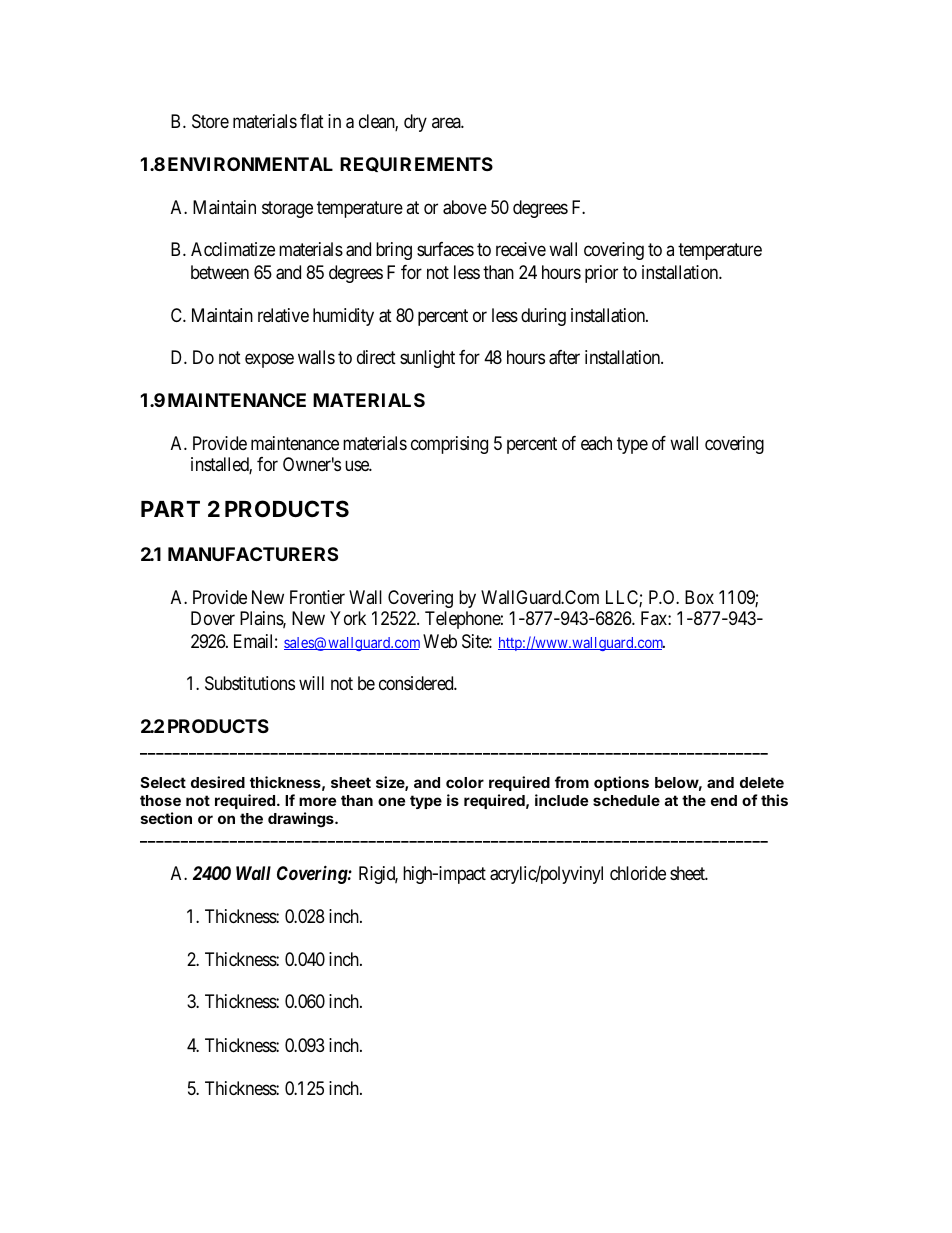 The width and height of the screenshot is (952, 1233). Describe the element at coordinates (415, 123) in the screenshot. I see `dry` at that location.
